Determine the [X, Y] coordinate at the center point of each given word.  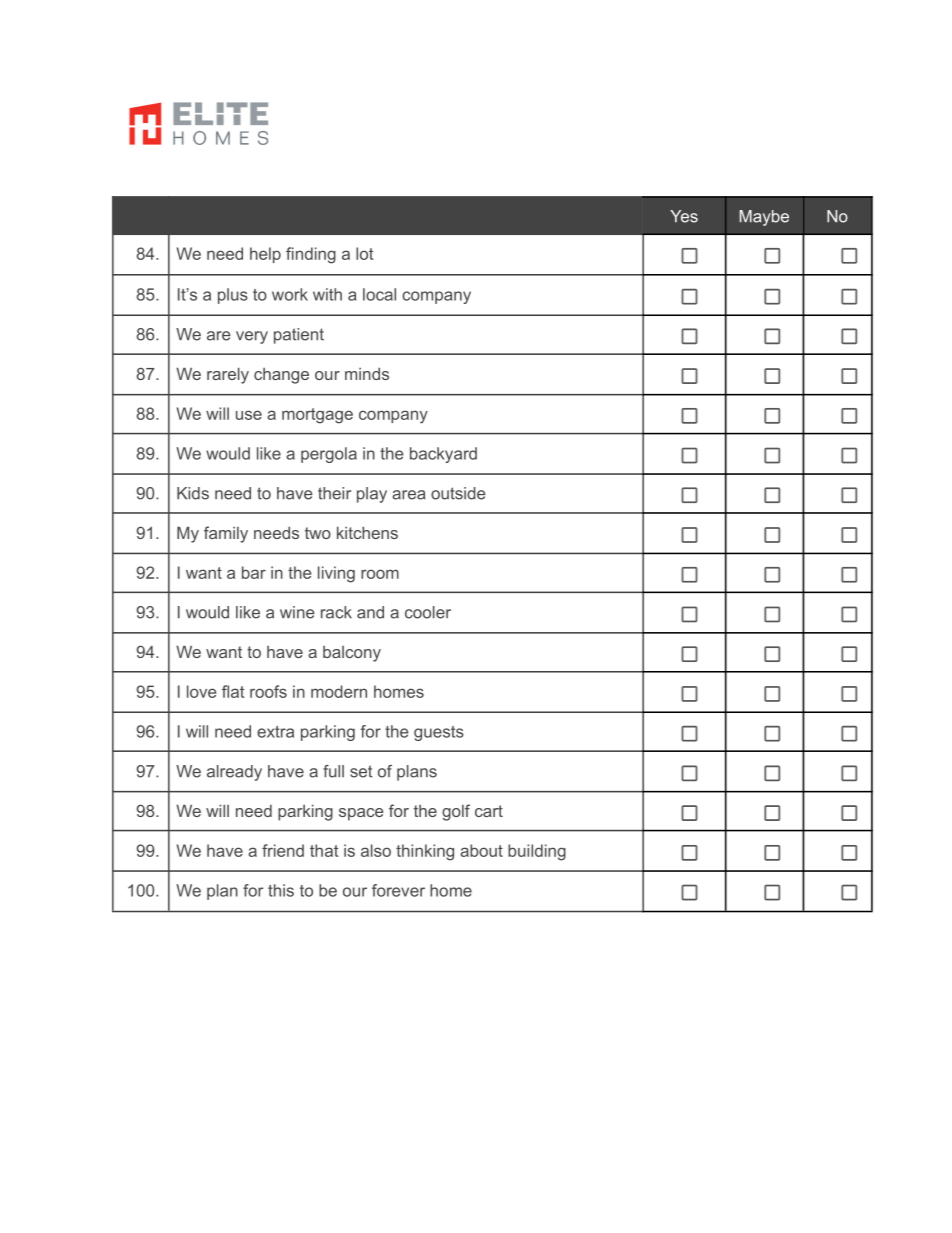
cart [489, 811]
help [265, 255]
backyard [443, 455]
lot [364, 253]
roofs [268, 691]
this [281, 890]
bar [254, 572]
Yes [684, 216]
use [249, 415]
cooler [428, 612]
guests [439, 733]
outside [458, 493]
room [380, 574]
